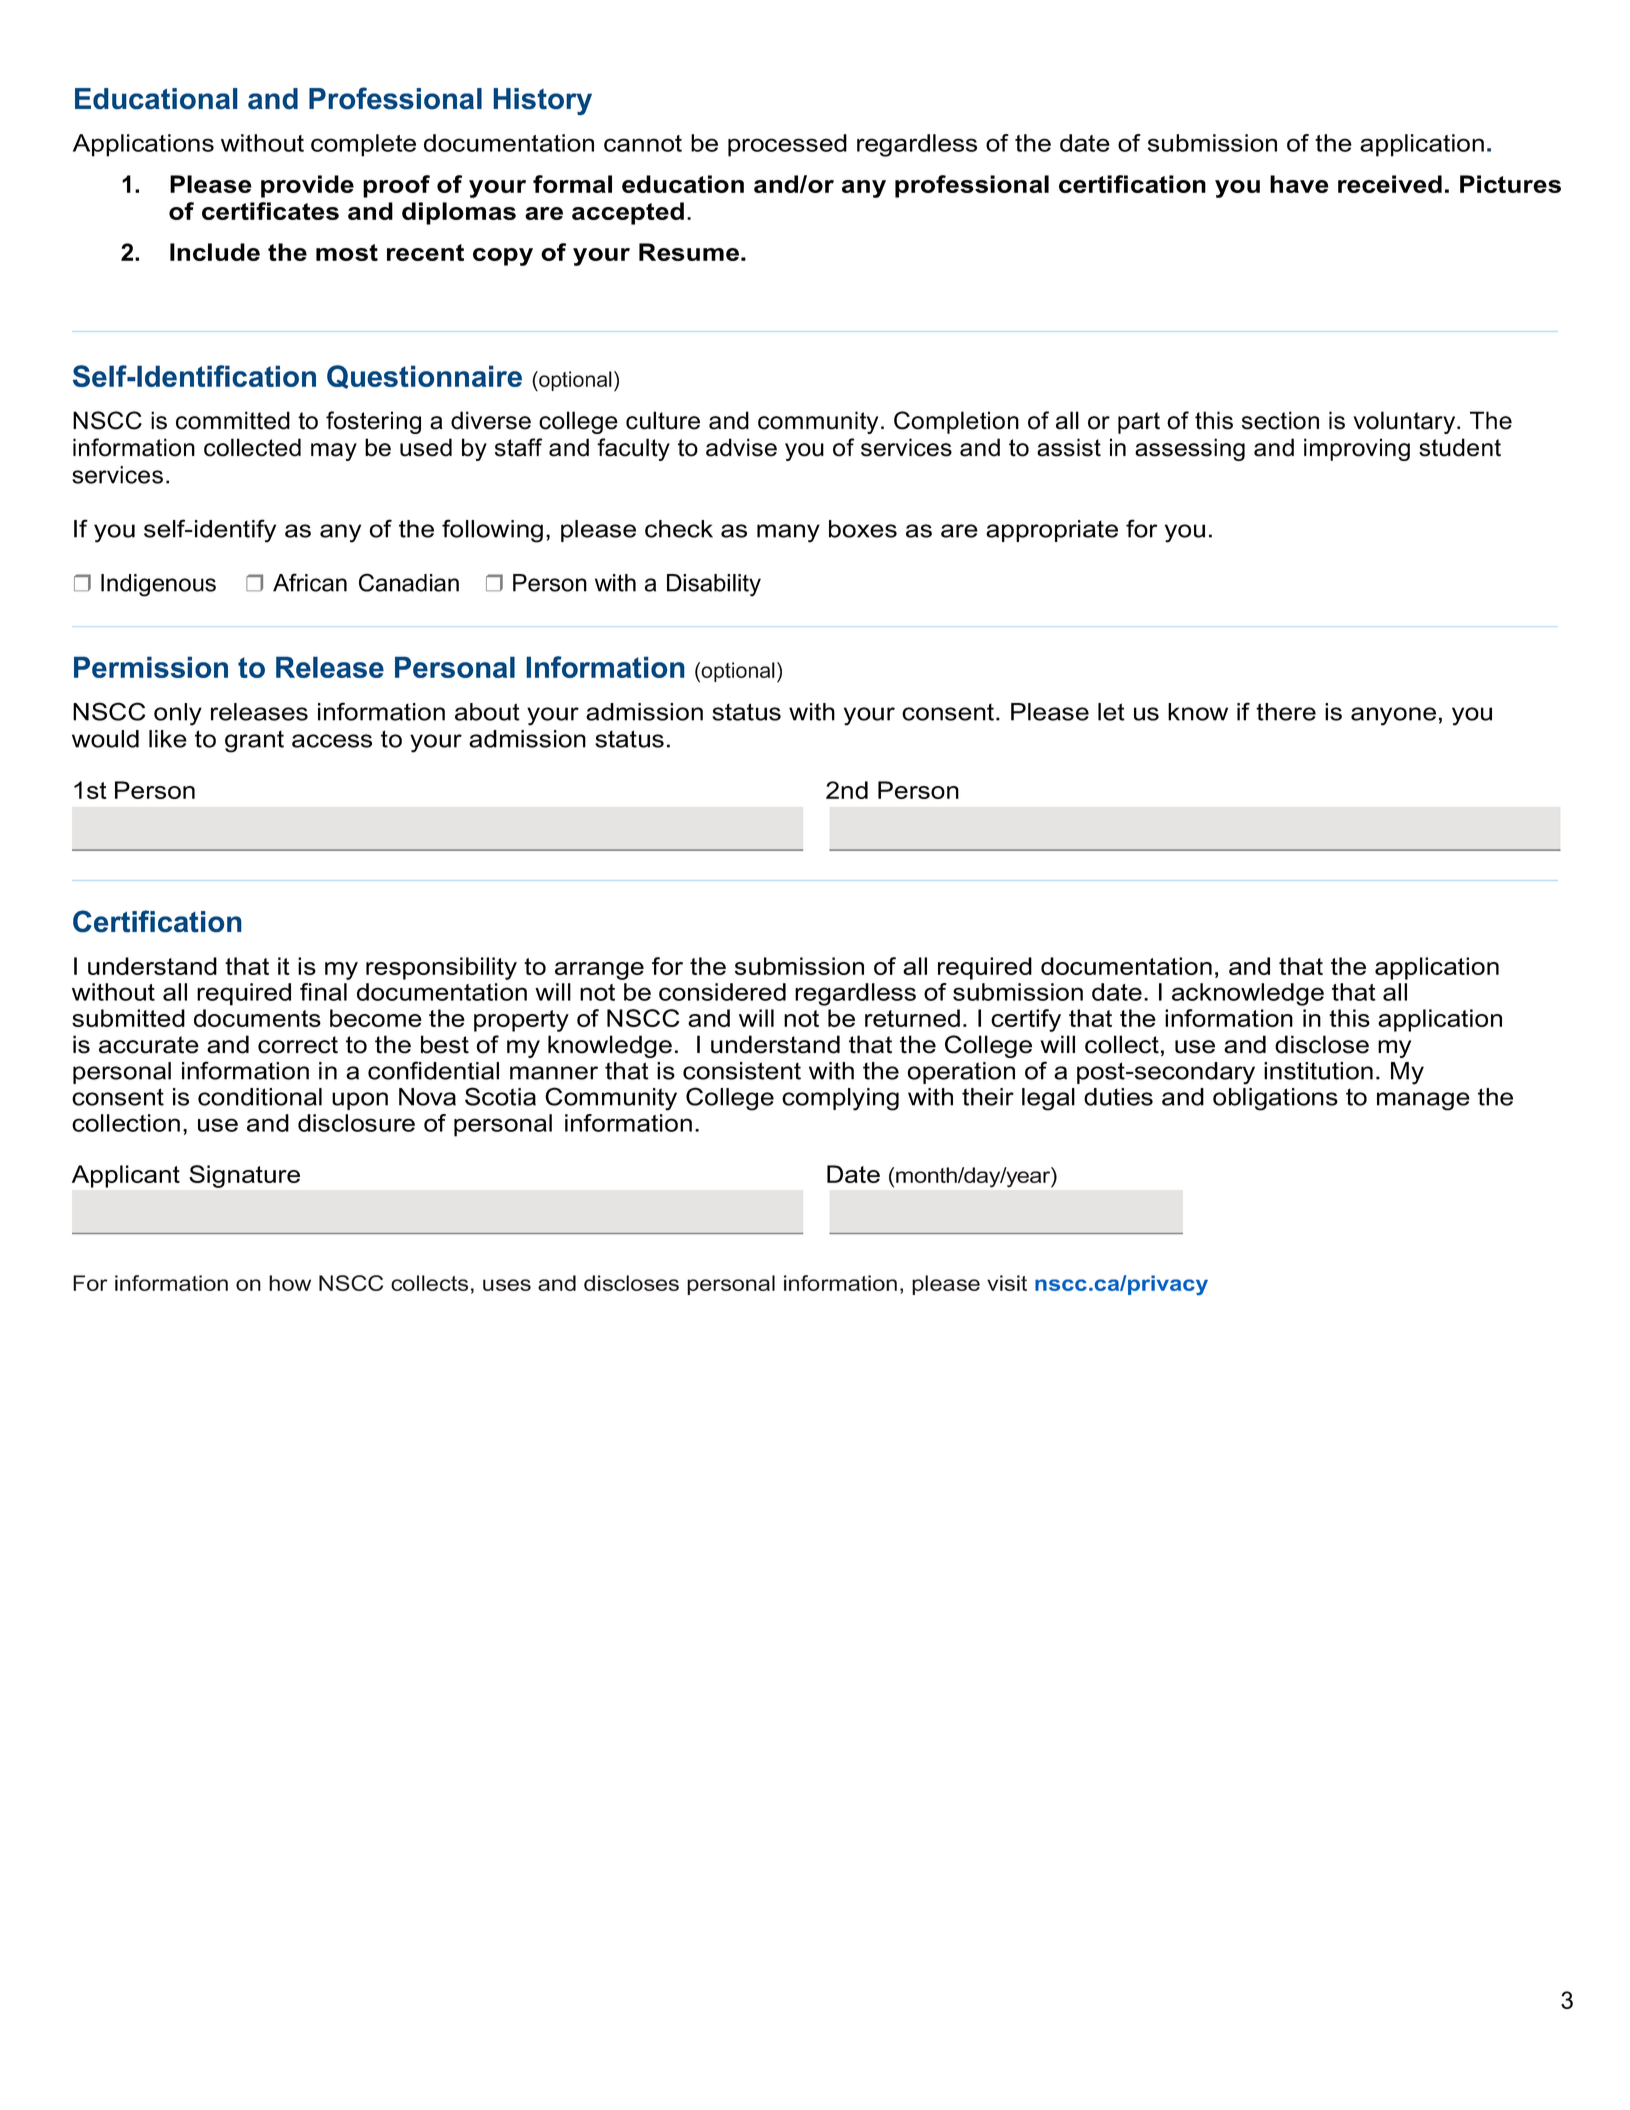 This image has height=2110, width=1630. What do you see at coordinates (363, 145) in the image?
I see `complete` at bounding box center [363, 145].
